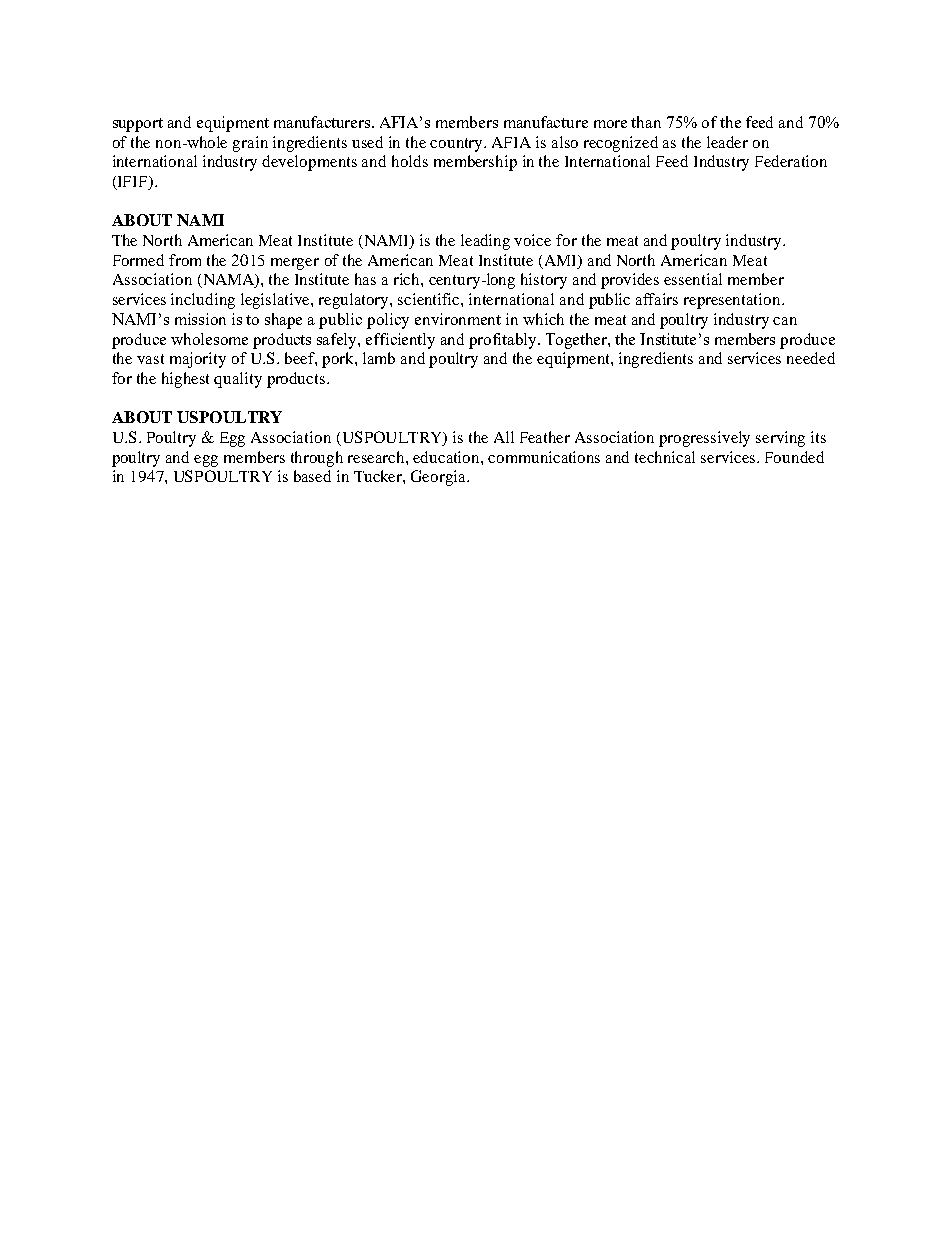 The height and width of the screenshot is (1233, 952). What do you see at coordinates (312, 476) in the screenshot?
I see `based` at bounding box center [312, 476].
